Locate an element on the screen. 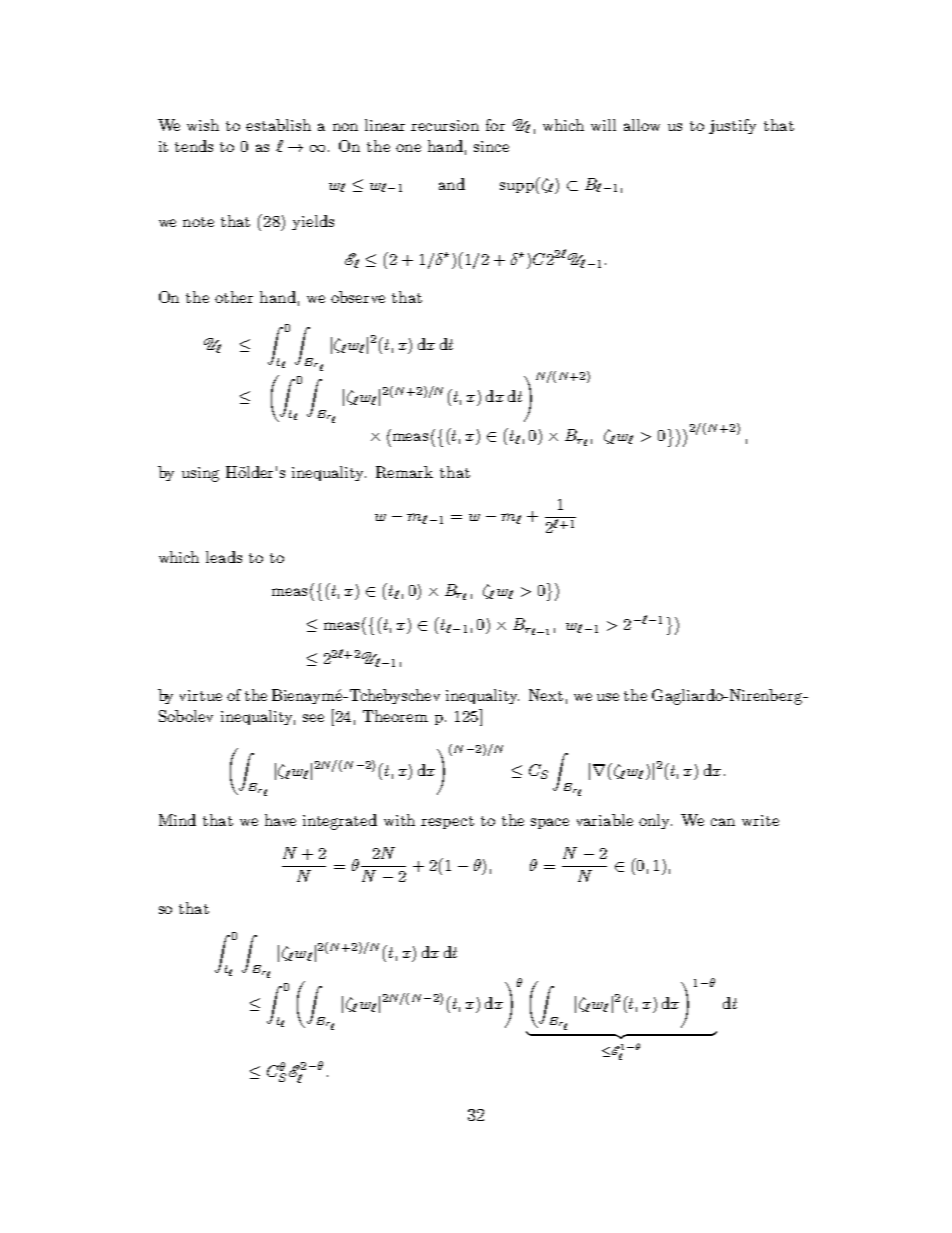 This screenshot has width=952, height=1233. have is located at coordinates (280, 820).
